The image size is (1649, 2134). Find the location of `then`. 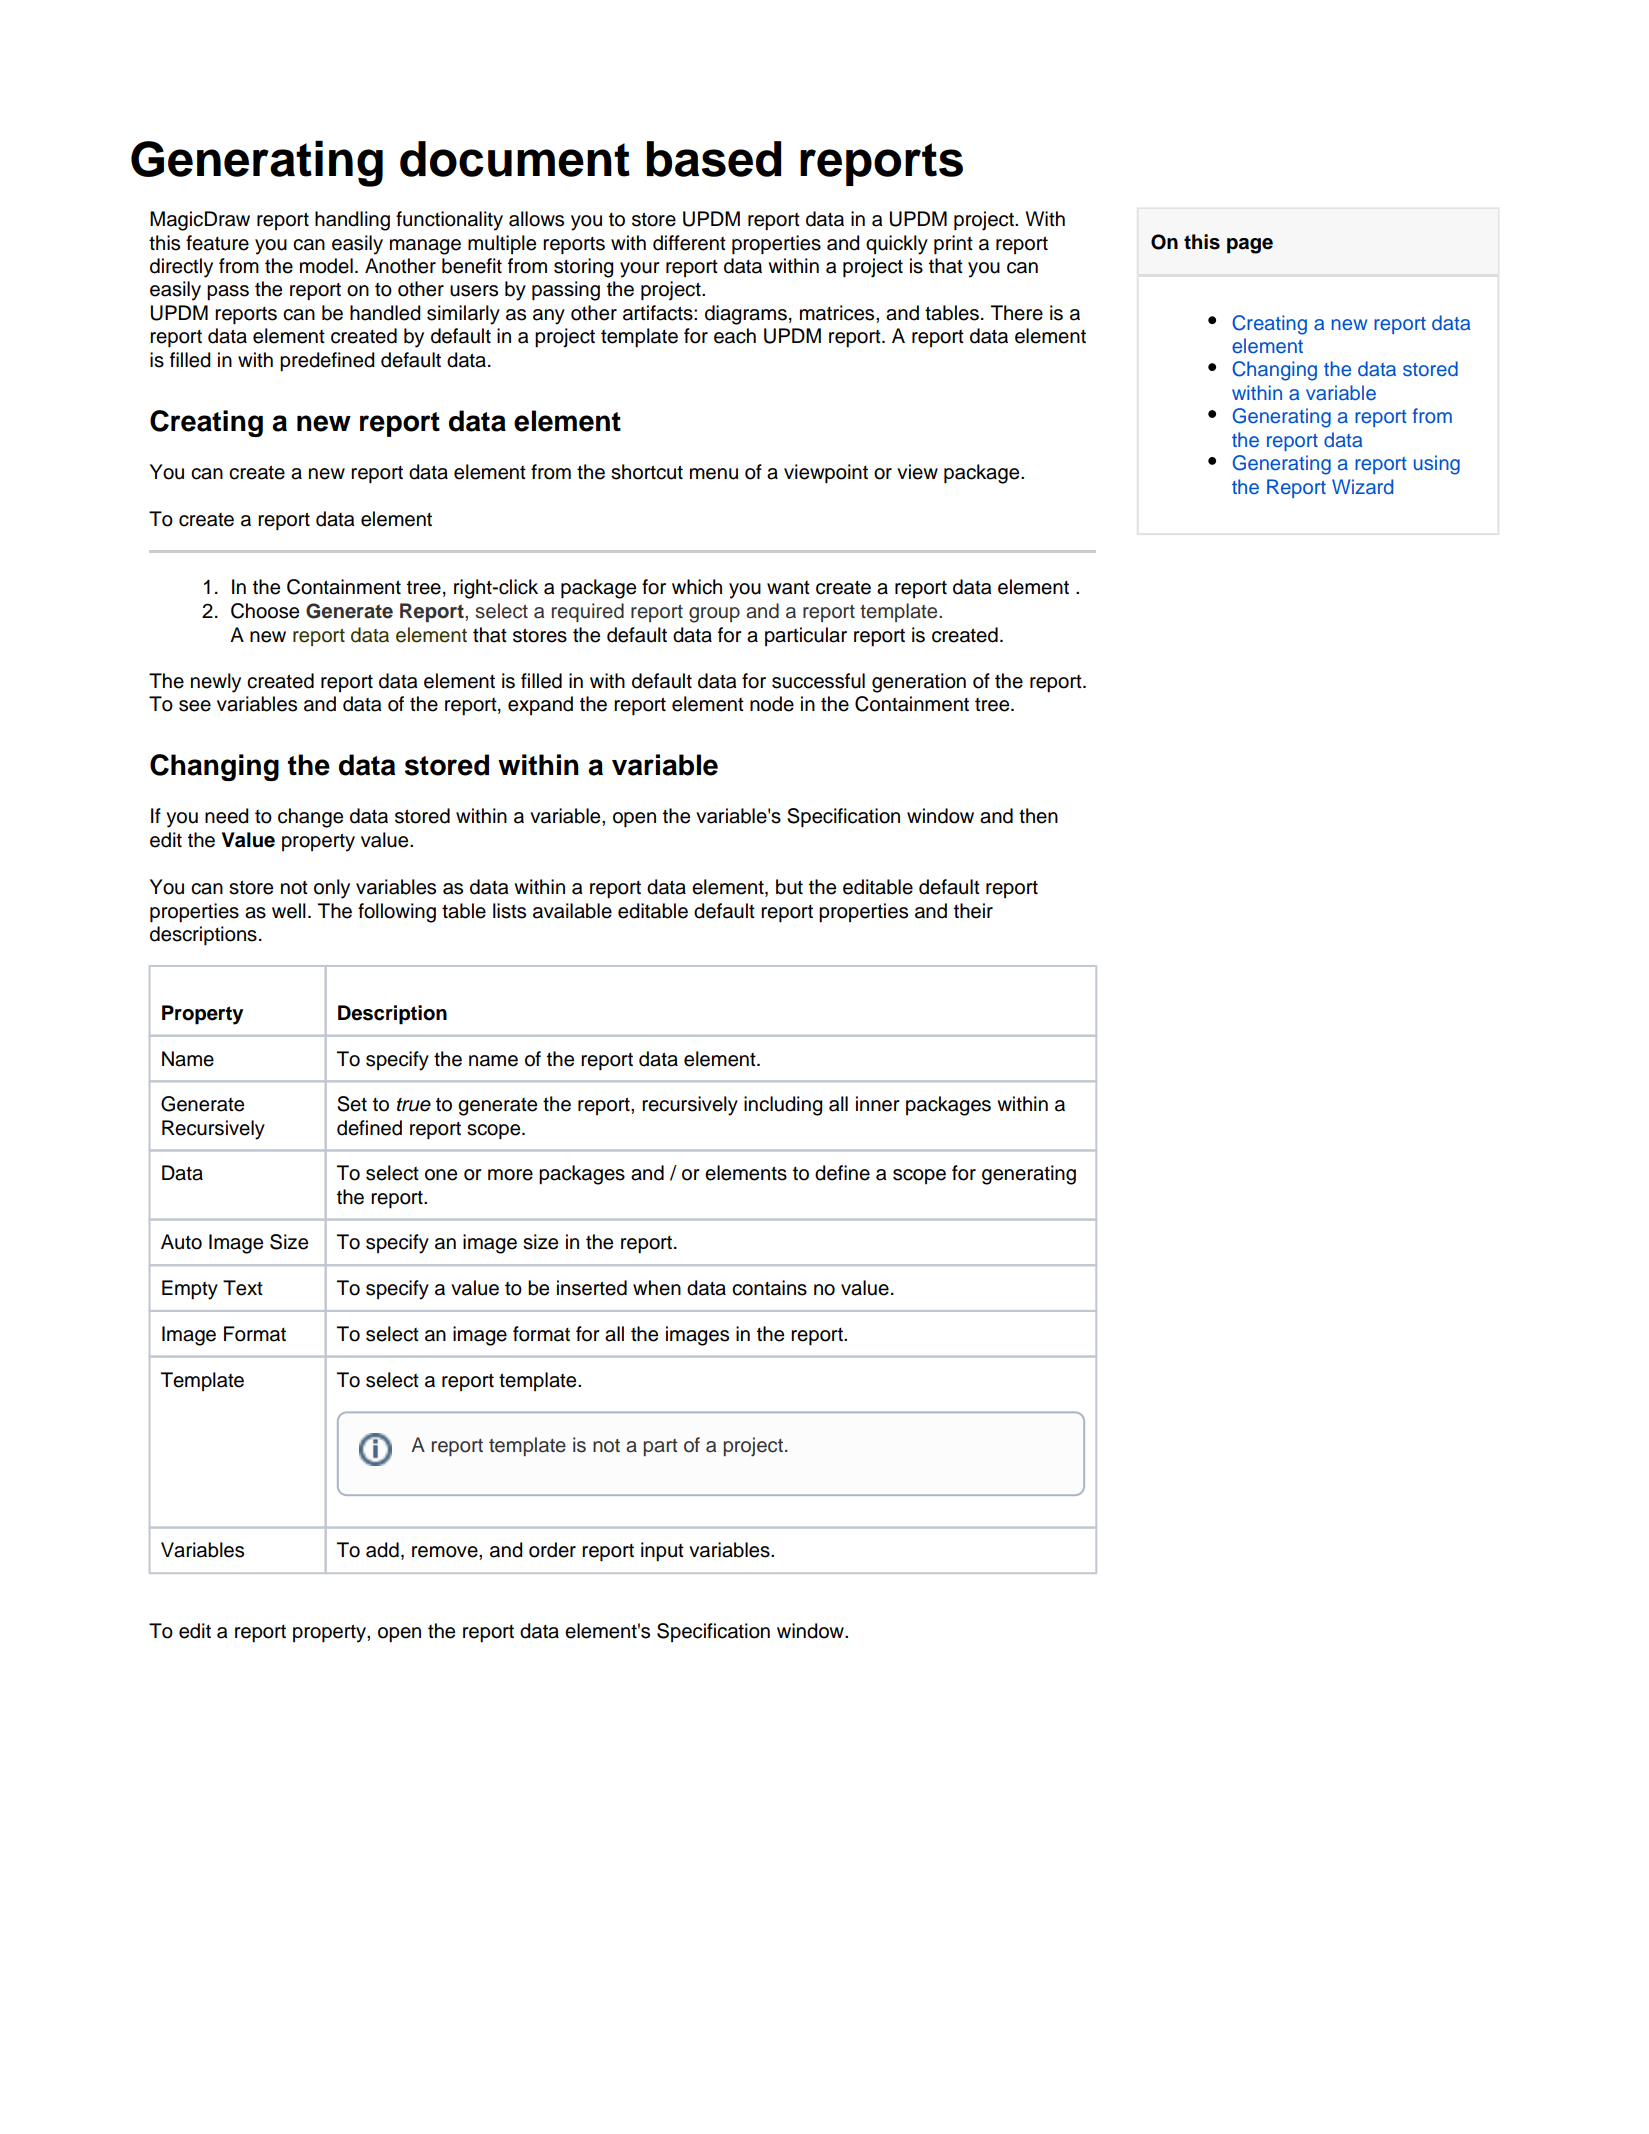

then is located at coordinates (1038, 816).
